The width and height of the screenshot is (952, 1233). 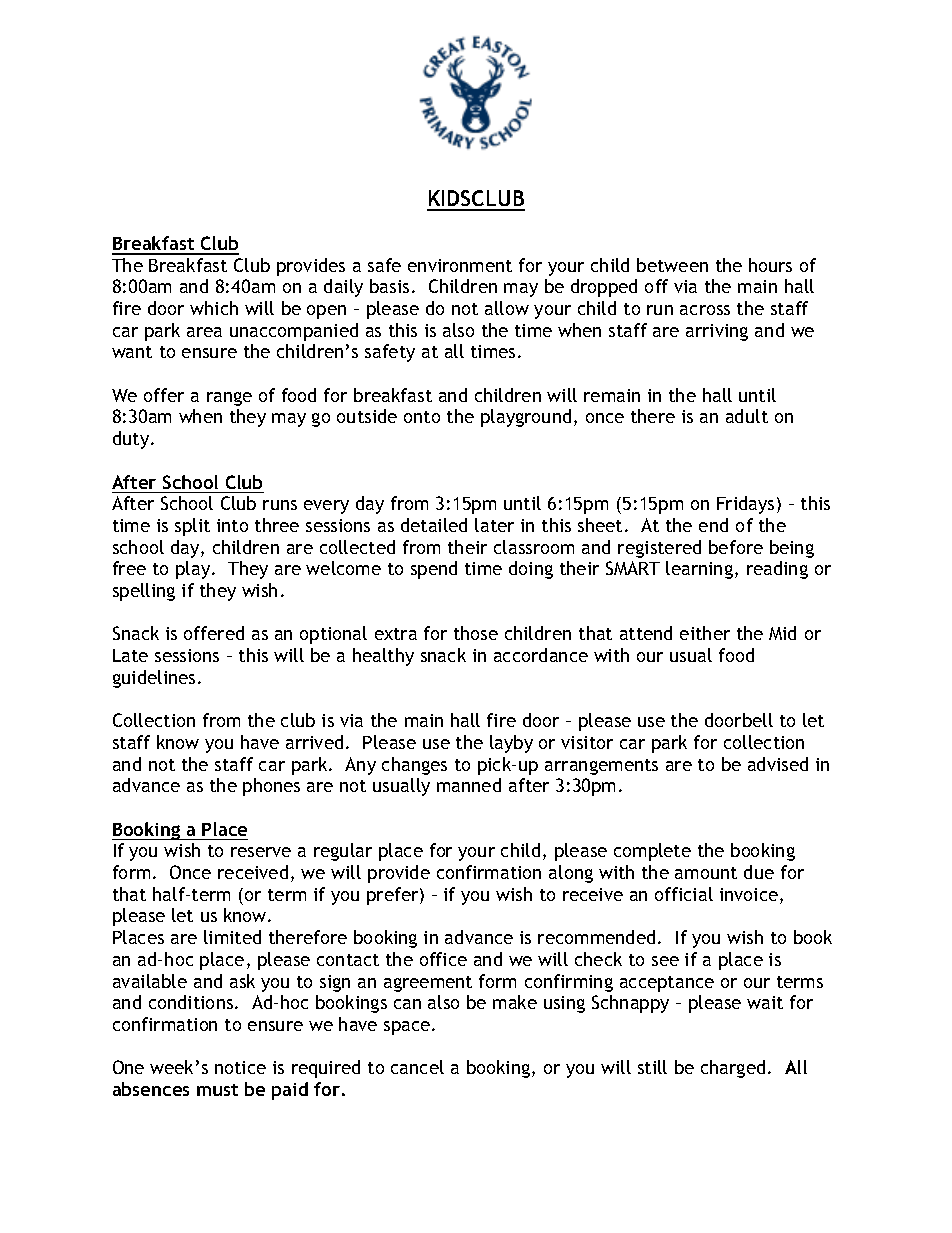 I want to click on environment, so click(x=460, y=265).
